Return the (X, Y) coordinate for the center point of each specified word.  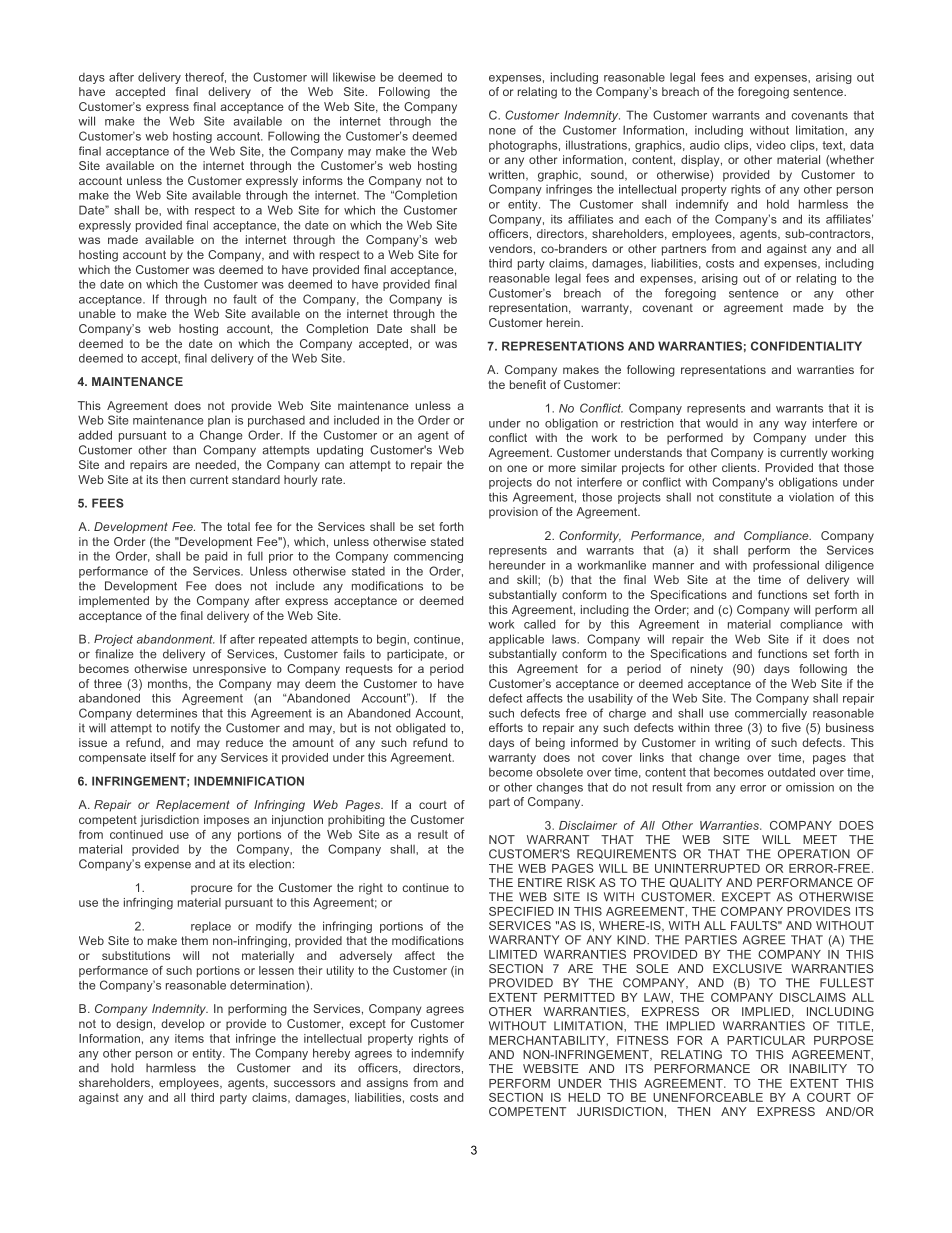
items (189, 1038)
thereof (205, 77)
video (771, 145)
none (502, 131)
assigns (387, 1084)
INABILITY (818, 1068)
